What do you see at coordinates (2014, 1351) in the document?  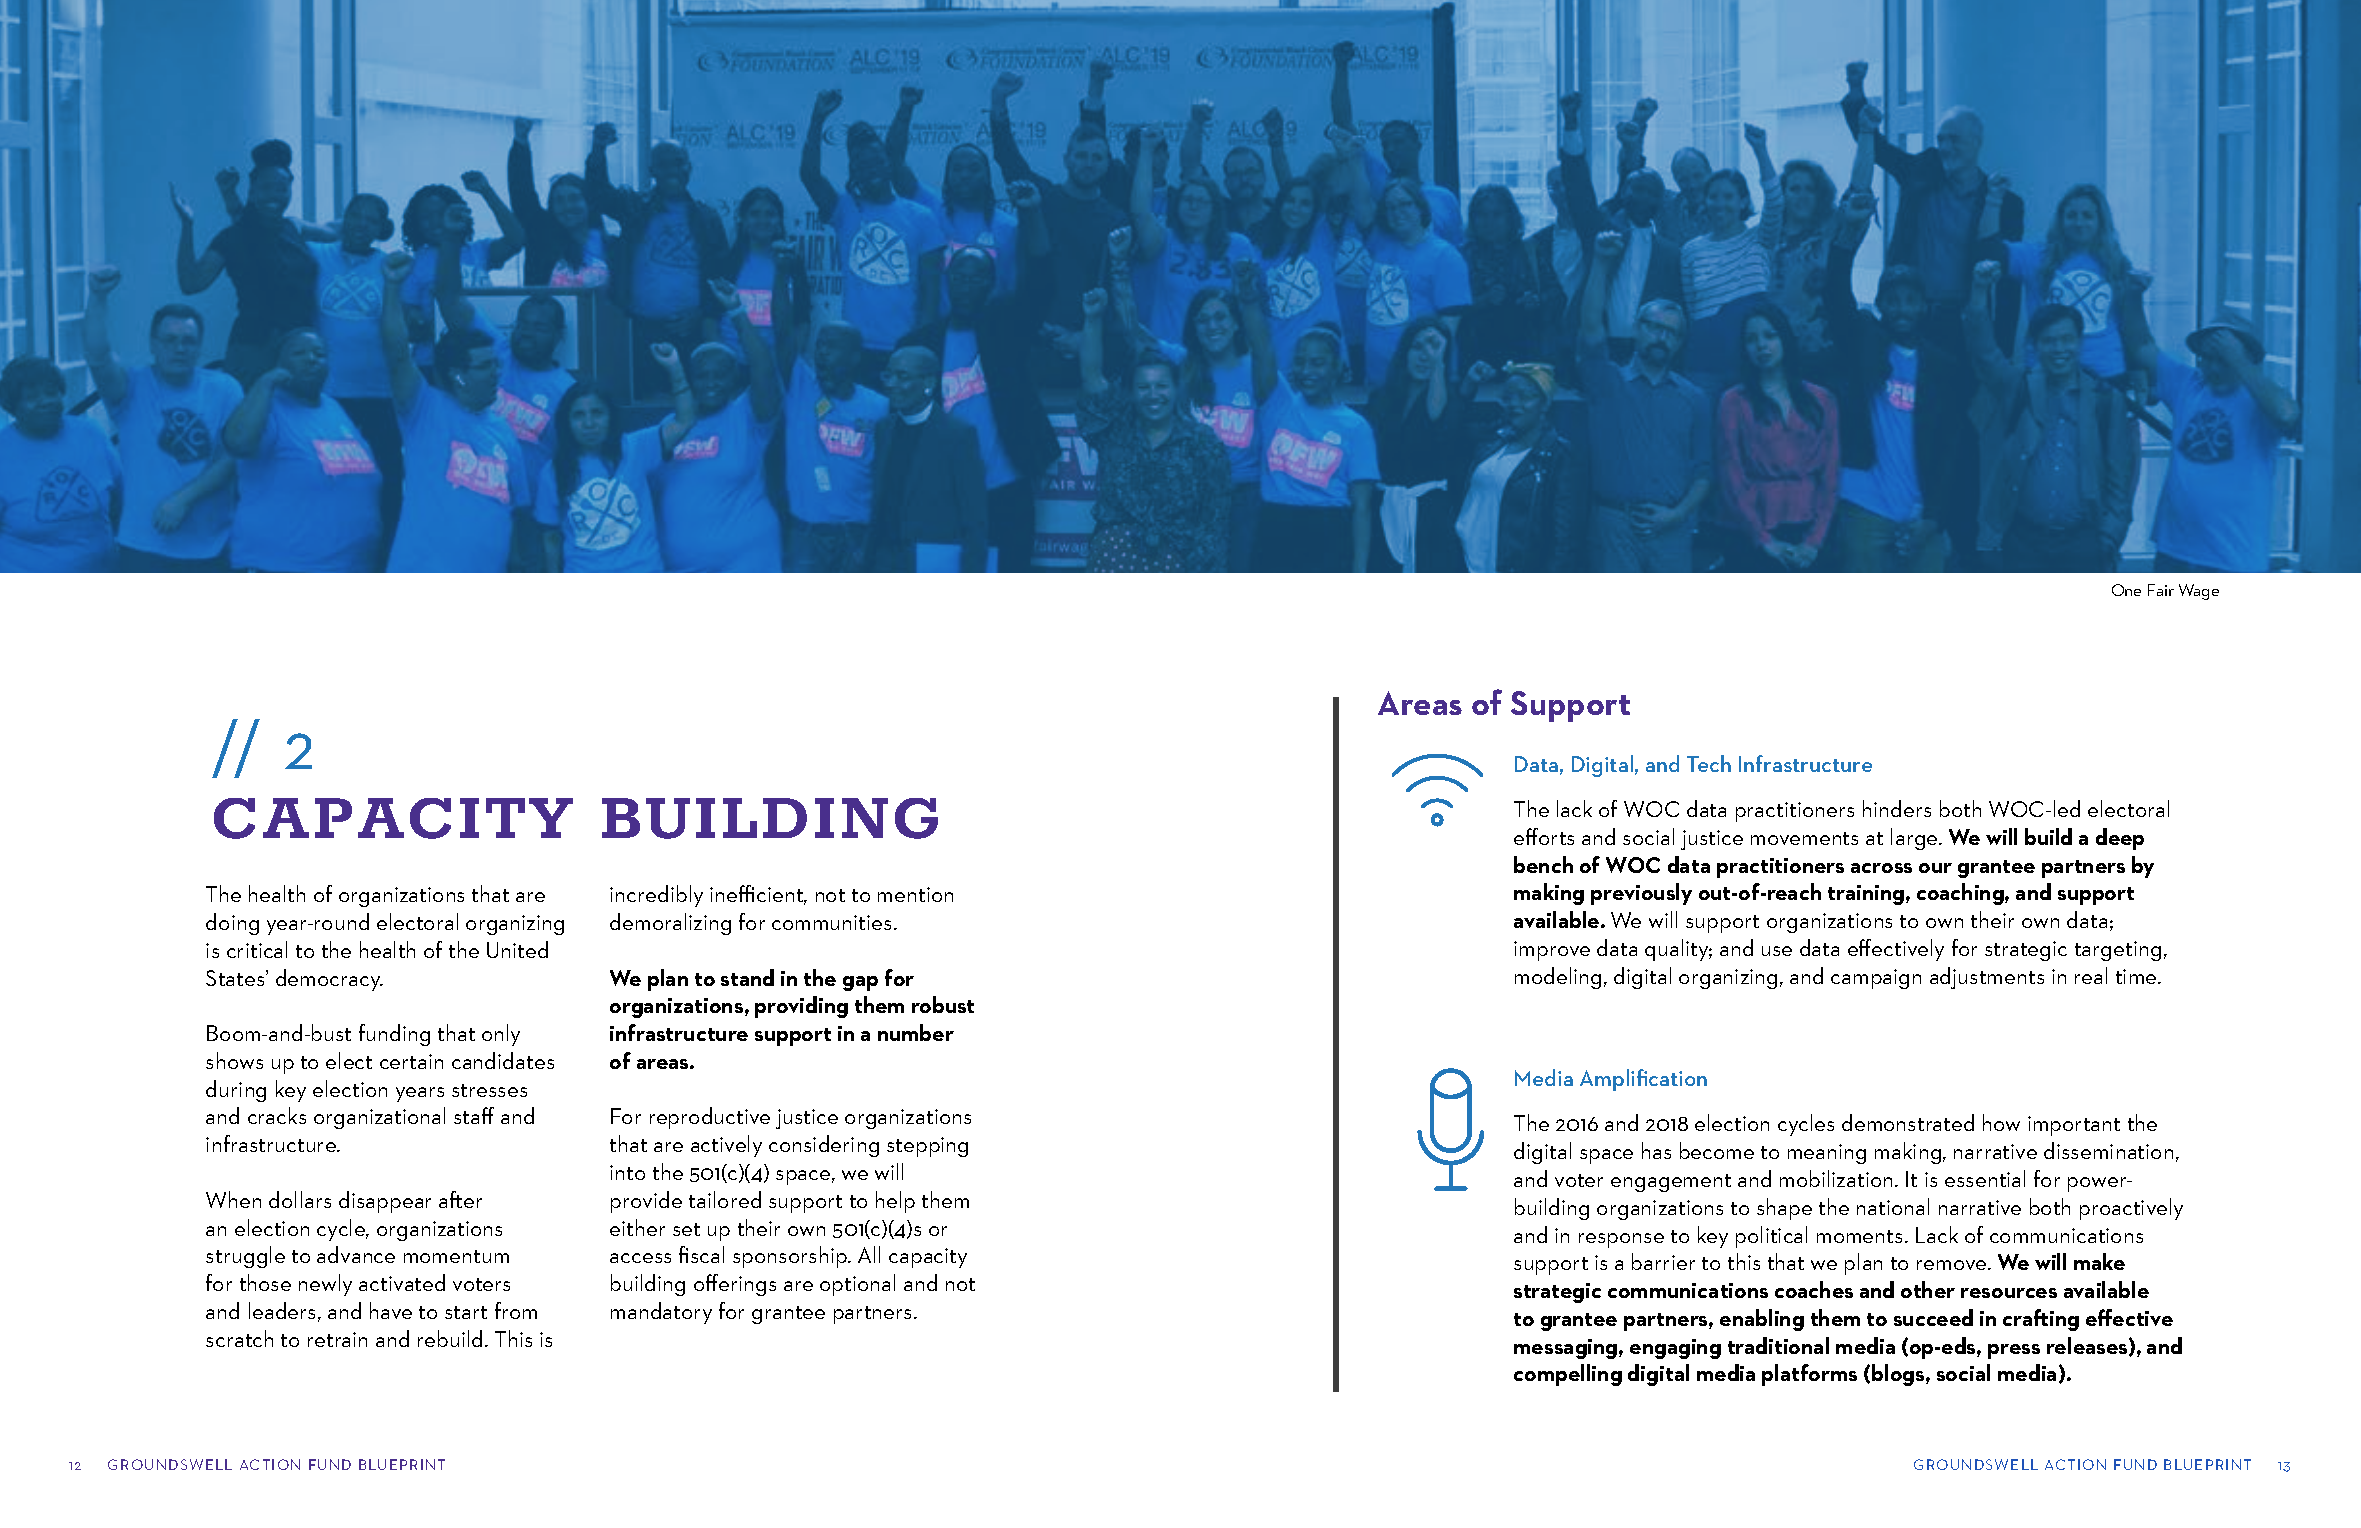 I see `press` at bounding box center [2014, 1351].
